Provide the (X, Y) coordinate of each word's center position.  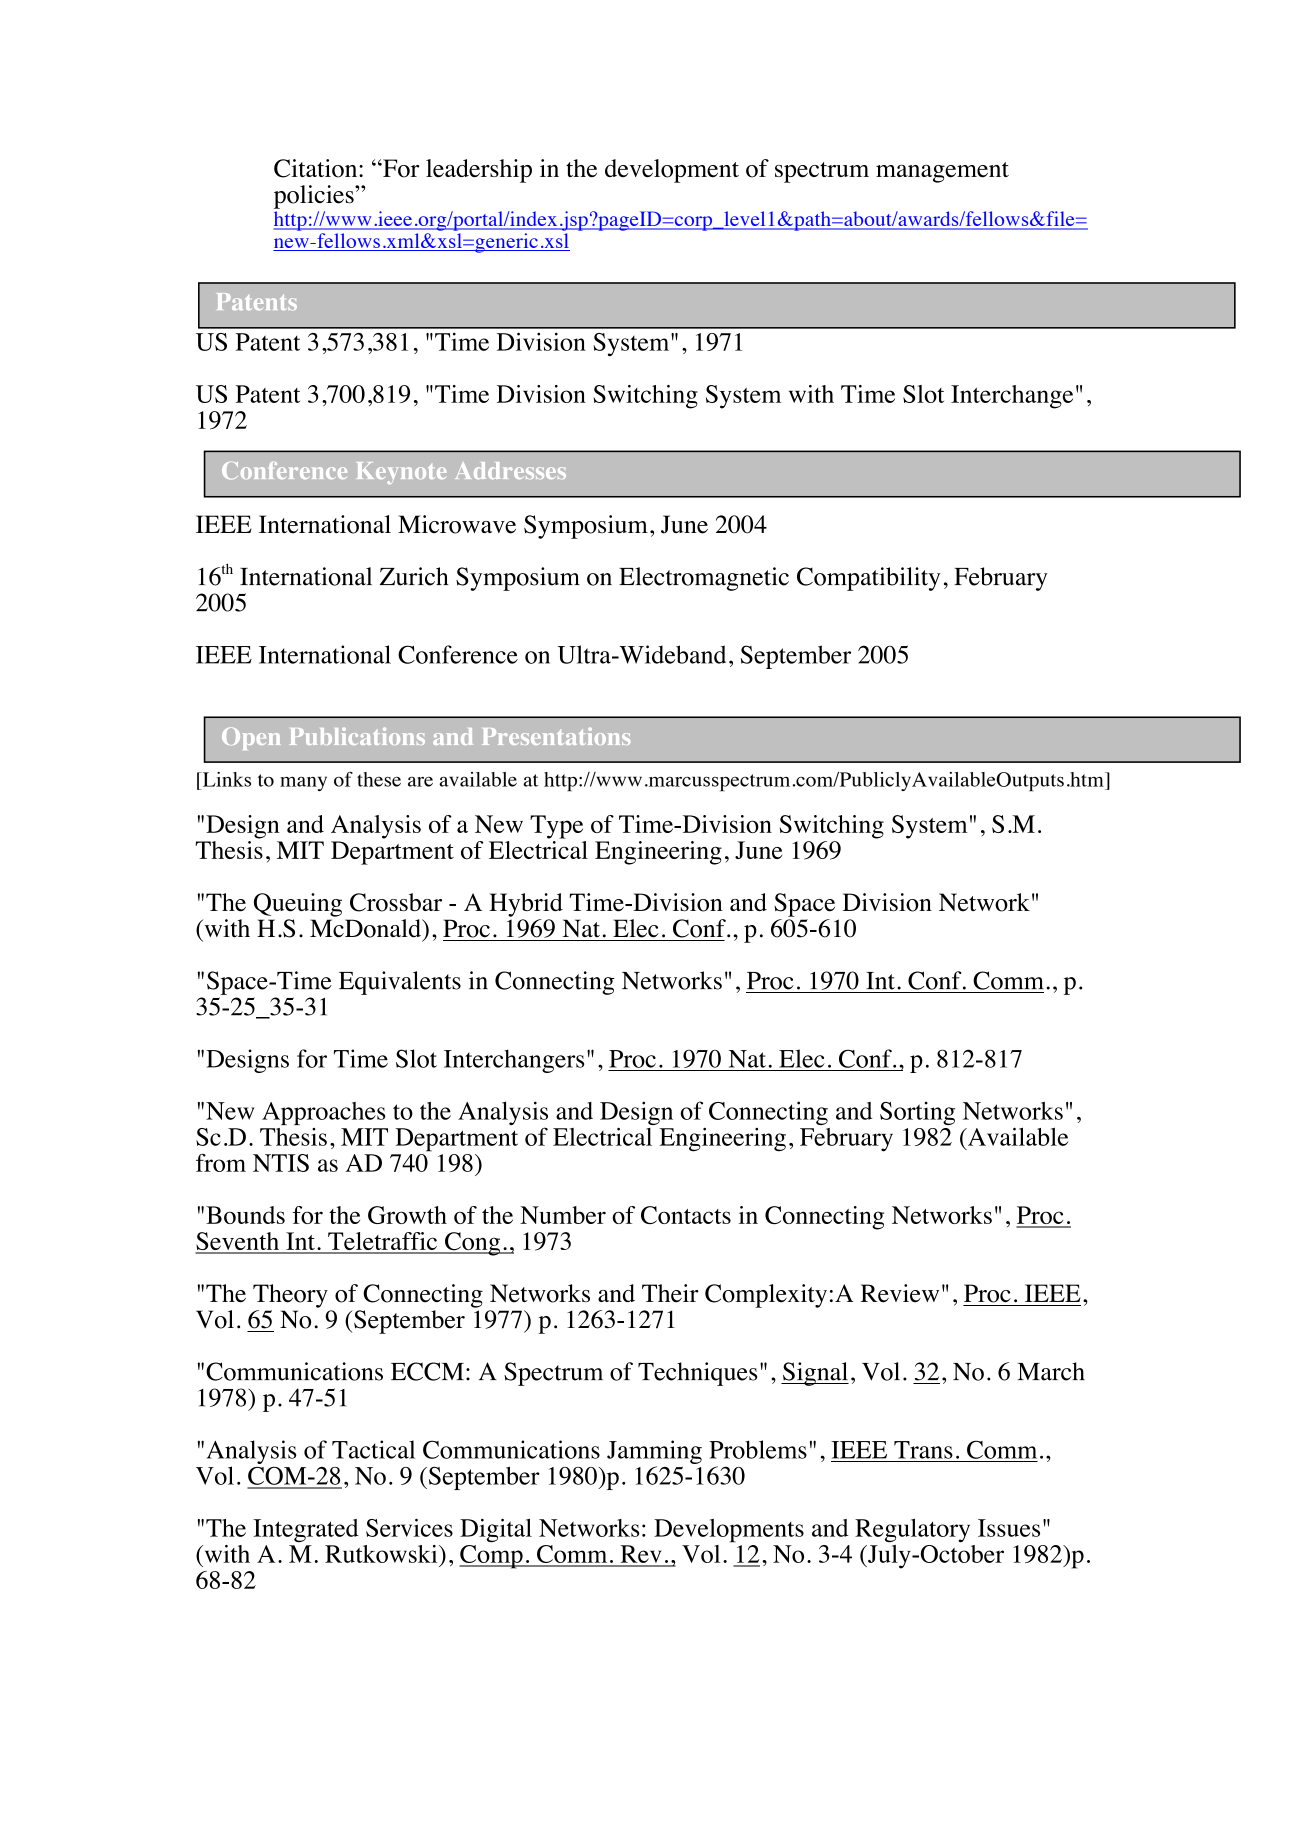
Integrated (306, 1531)
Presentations (556, 736)
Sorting (917, 1113)
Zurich (414, 576)
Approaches (323, 1113)
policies (315, 197)
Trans (923, 1450)
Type (556, 827)
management (942, 172)
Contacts (686, 1215)
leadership (479, 171)
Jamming (654, 1452)
